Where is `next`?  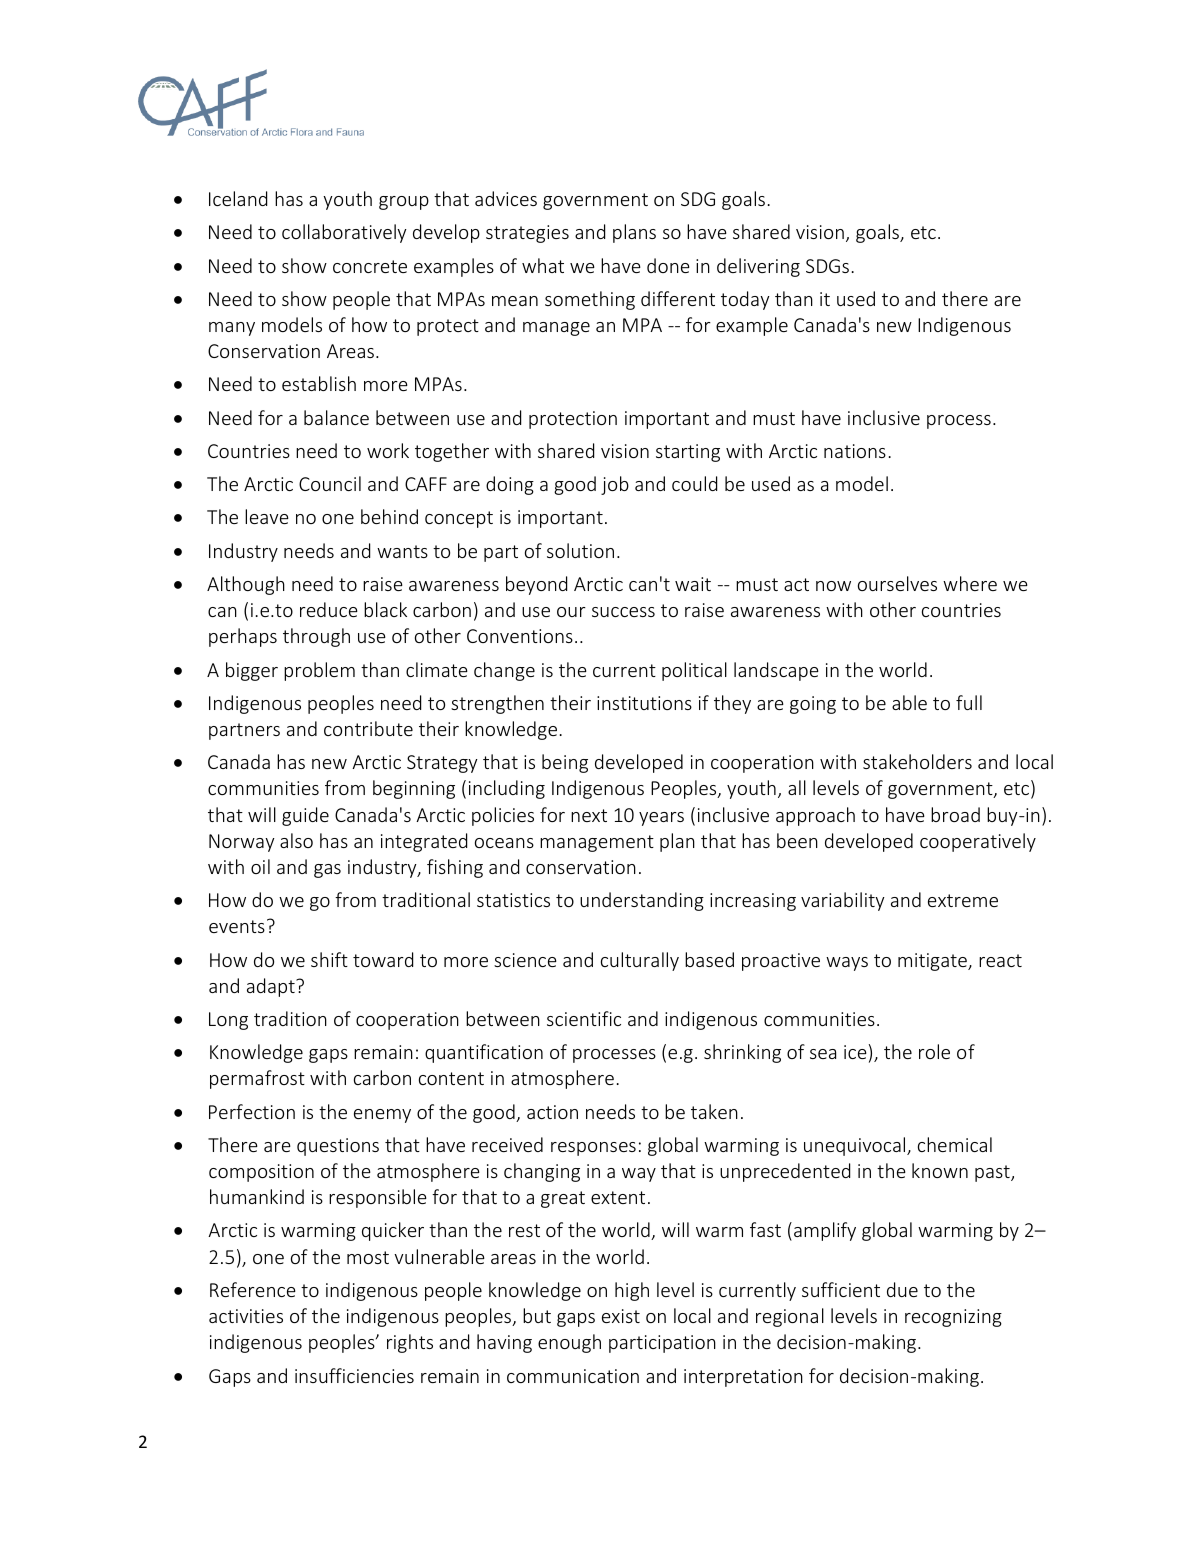
next is located at coordinates (589, 815).
